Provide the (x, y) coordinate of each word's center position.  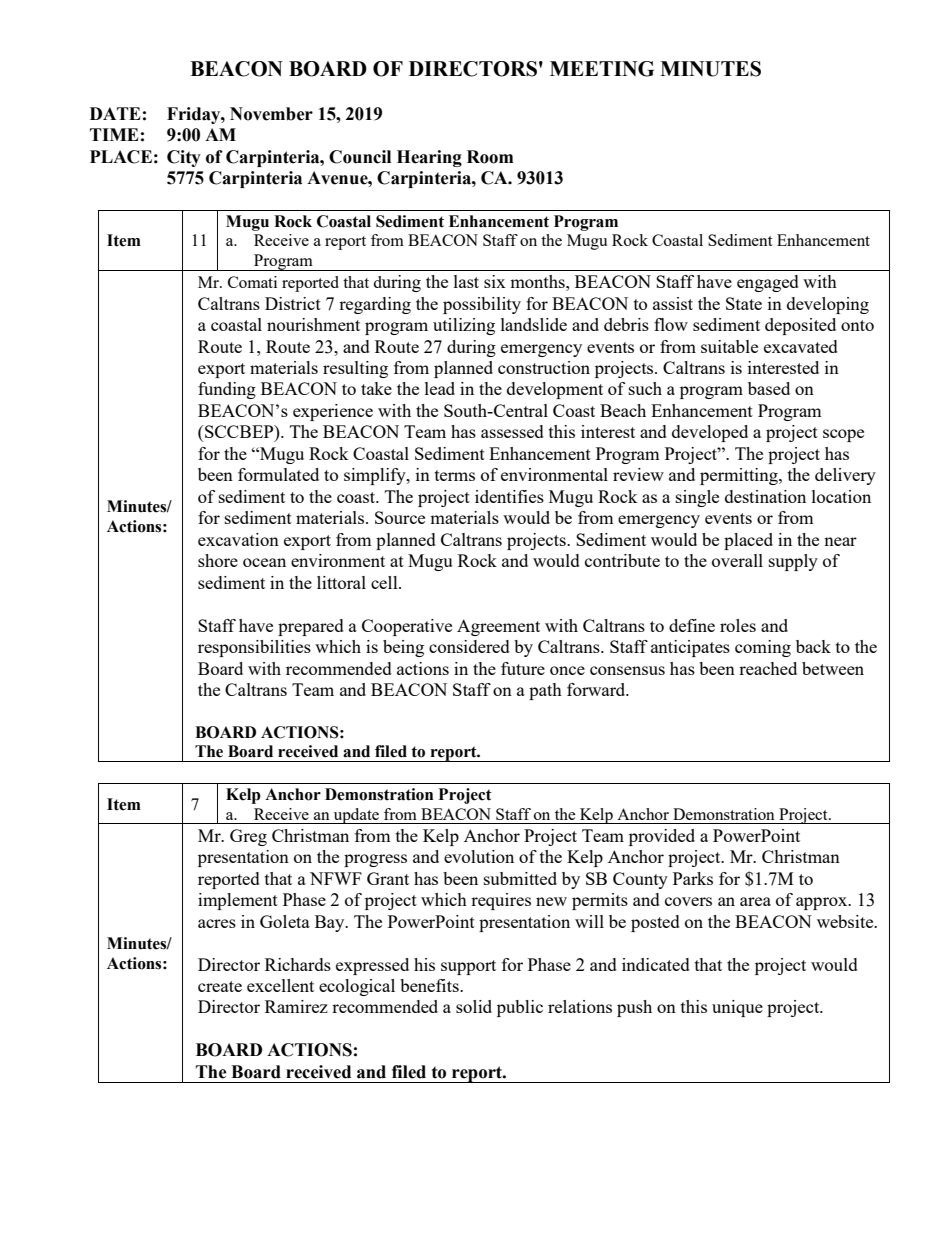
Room (490, 157)
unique (737, 1008)
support (468, 967)
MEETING (602, 69)
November (271, 114)
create (220, 986)
